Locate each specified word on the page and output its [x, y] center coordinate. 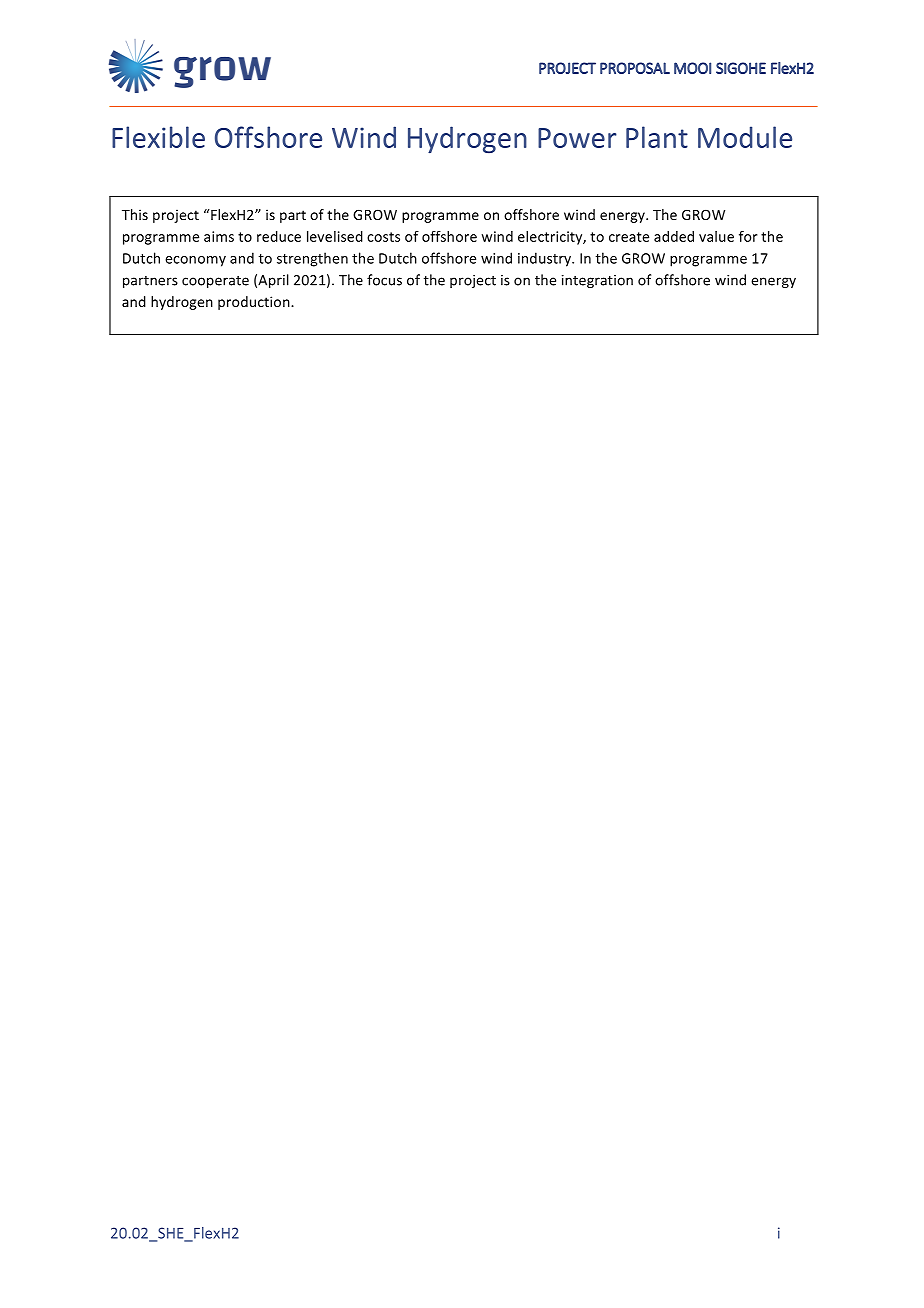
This [135, 214]
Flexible [158, 137]
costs [383, 237]
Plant [657, 137]
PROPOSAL [635, 68]
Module [745, 137]
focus [384, 280]
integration [597, 281]
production [255, 303]
